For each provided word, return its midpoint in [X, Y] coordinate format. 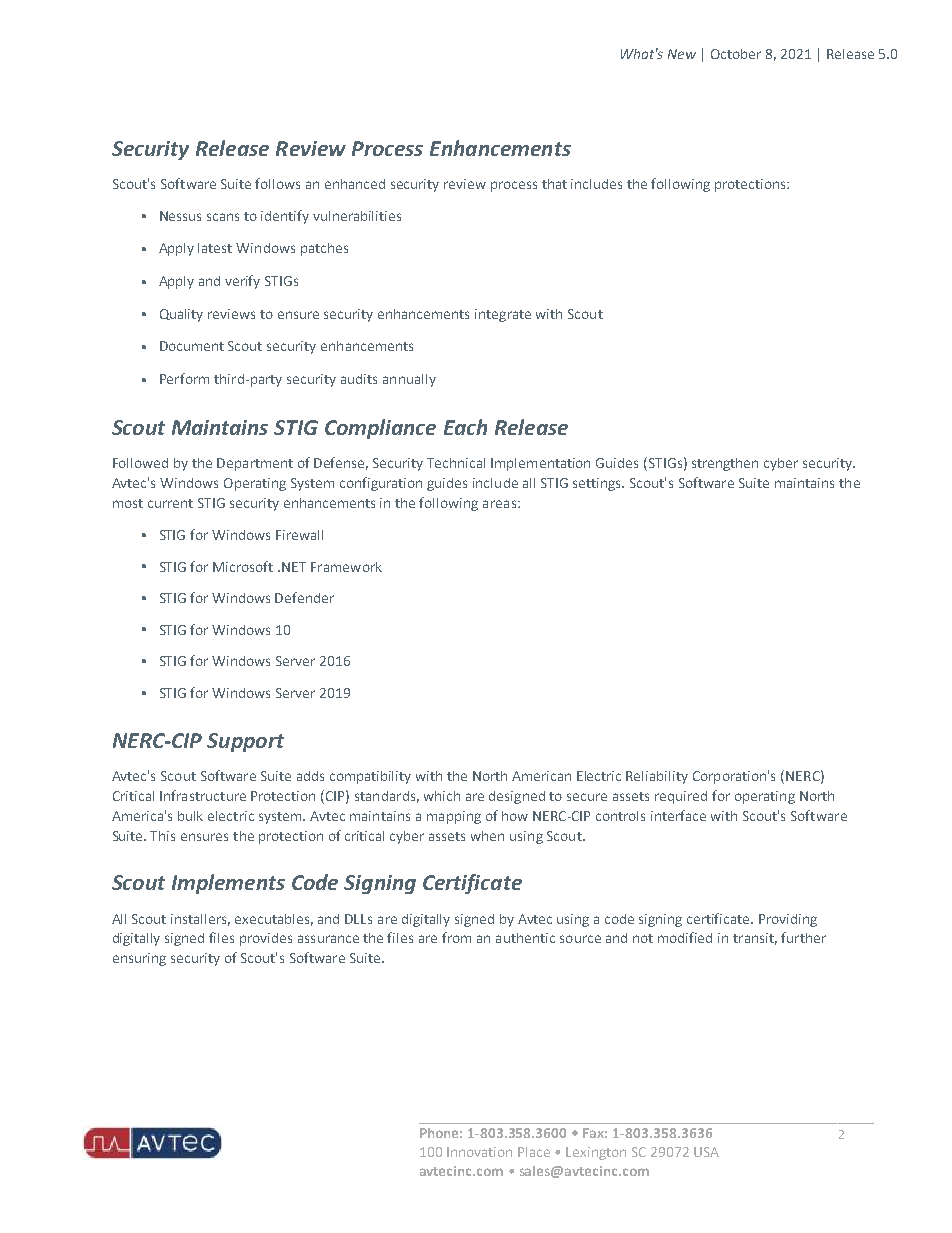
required [681, 797]
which [442, 796]
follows [277, 183]
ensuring [139, 959]
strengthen [725, 464]
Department [255, 464]
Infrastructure [203, 795]
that [554, 184]
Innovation [479, 1152]
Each [465, 427]
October [736, 54]
